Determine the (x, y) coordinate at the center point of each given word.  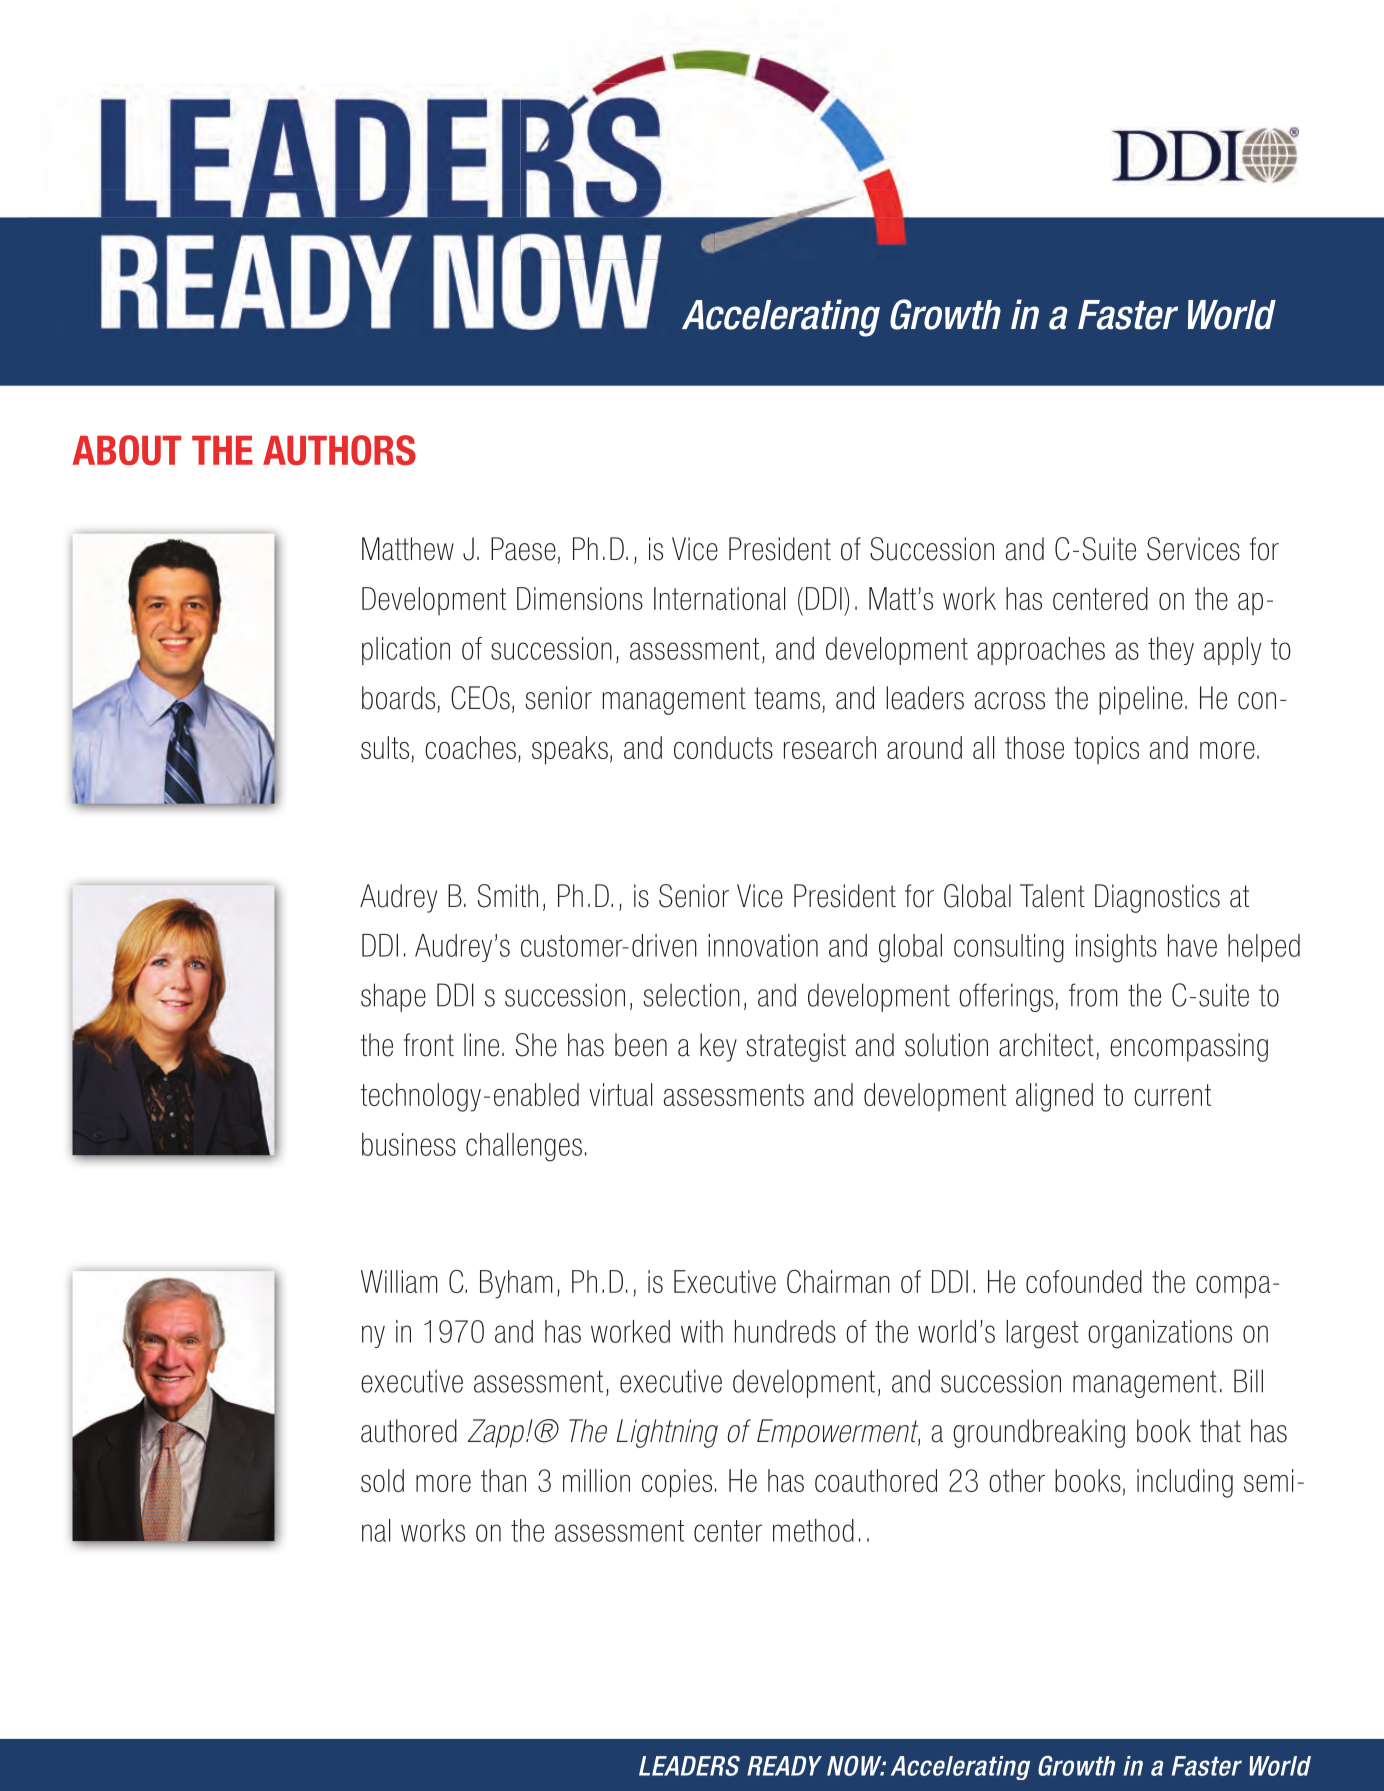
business (409, 1144)
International (719, 598)
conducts (723, 747)
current (1172, 1095)
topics (1106, 750)
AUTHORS (339, 450)
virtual (620, 1094)
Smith (508, 896)
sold (382, 1480)
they (1171, 651)
